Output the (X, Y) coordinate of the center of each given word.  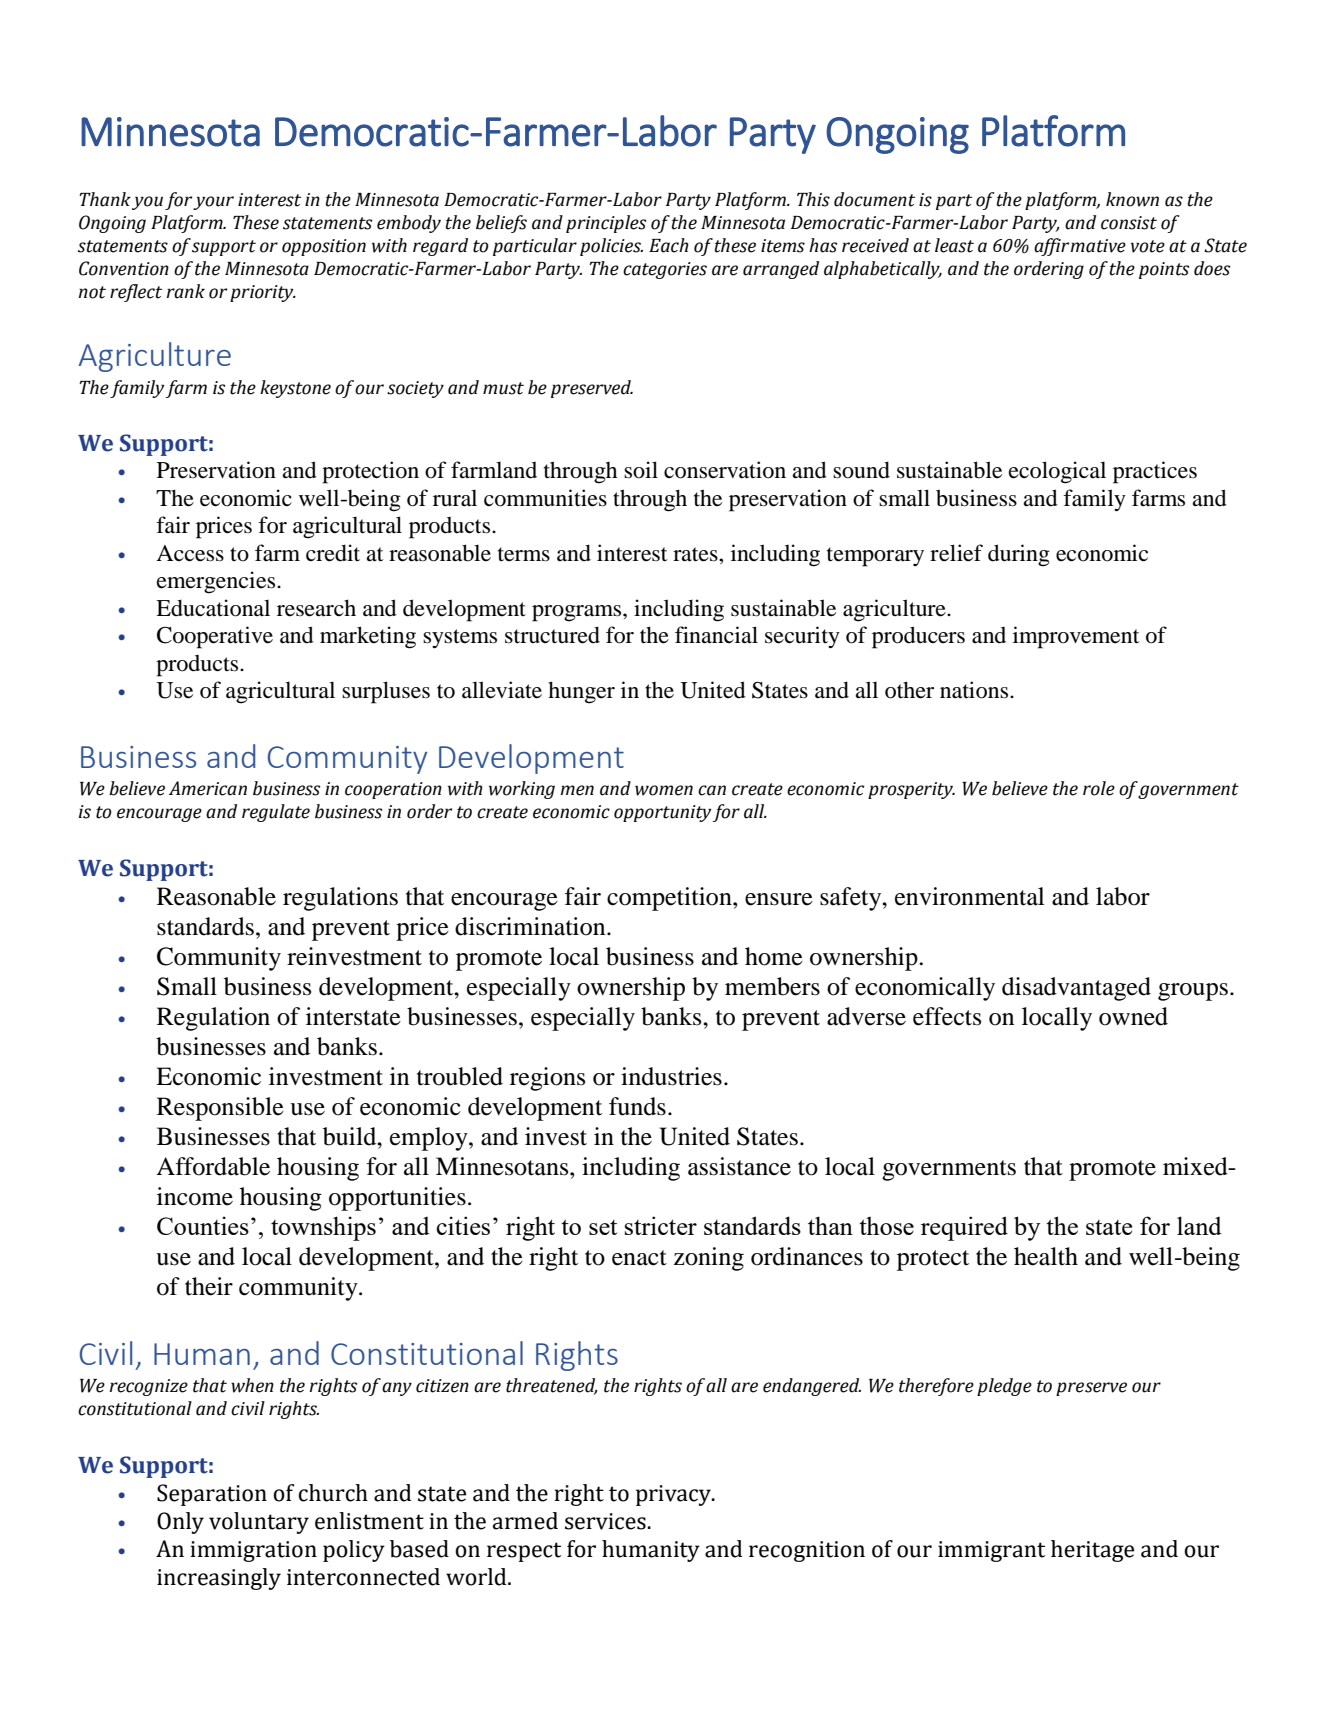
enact (639, 1258)
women (664, 790)
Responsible (220, 1109)
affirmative (1080, 247)
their (209, 1286)
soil (641, 470)
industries (671, 1076)
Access (190, 553)
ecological (1057, 472)
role (1099, 788)
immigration (253, 1551)
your (213, 203)
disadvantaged (1076, 989)
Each (669, 245)
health (1046, 1256)
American (208, 788)
